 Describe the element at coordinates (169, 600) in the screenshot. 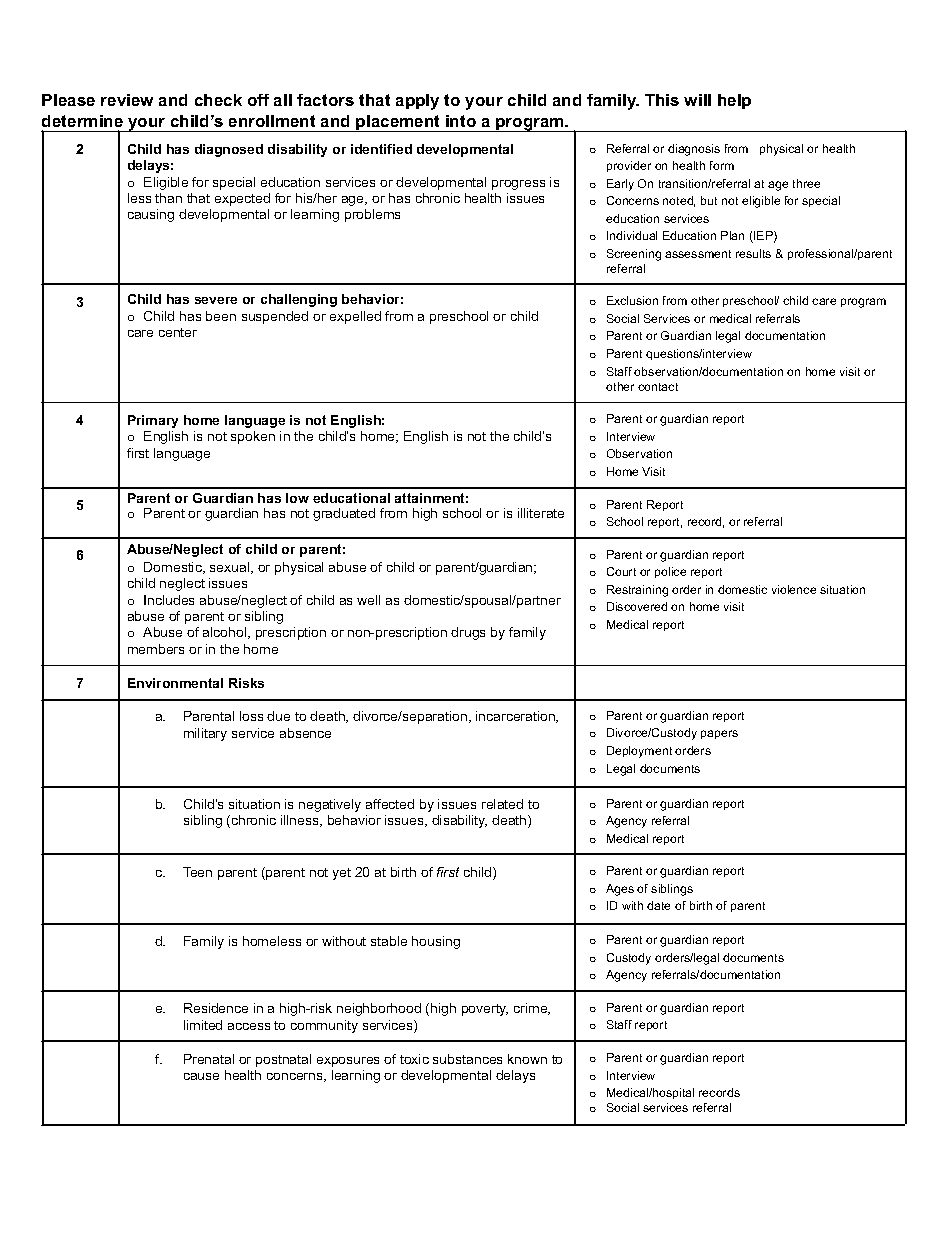

I see `Includes` at that location.
